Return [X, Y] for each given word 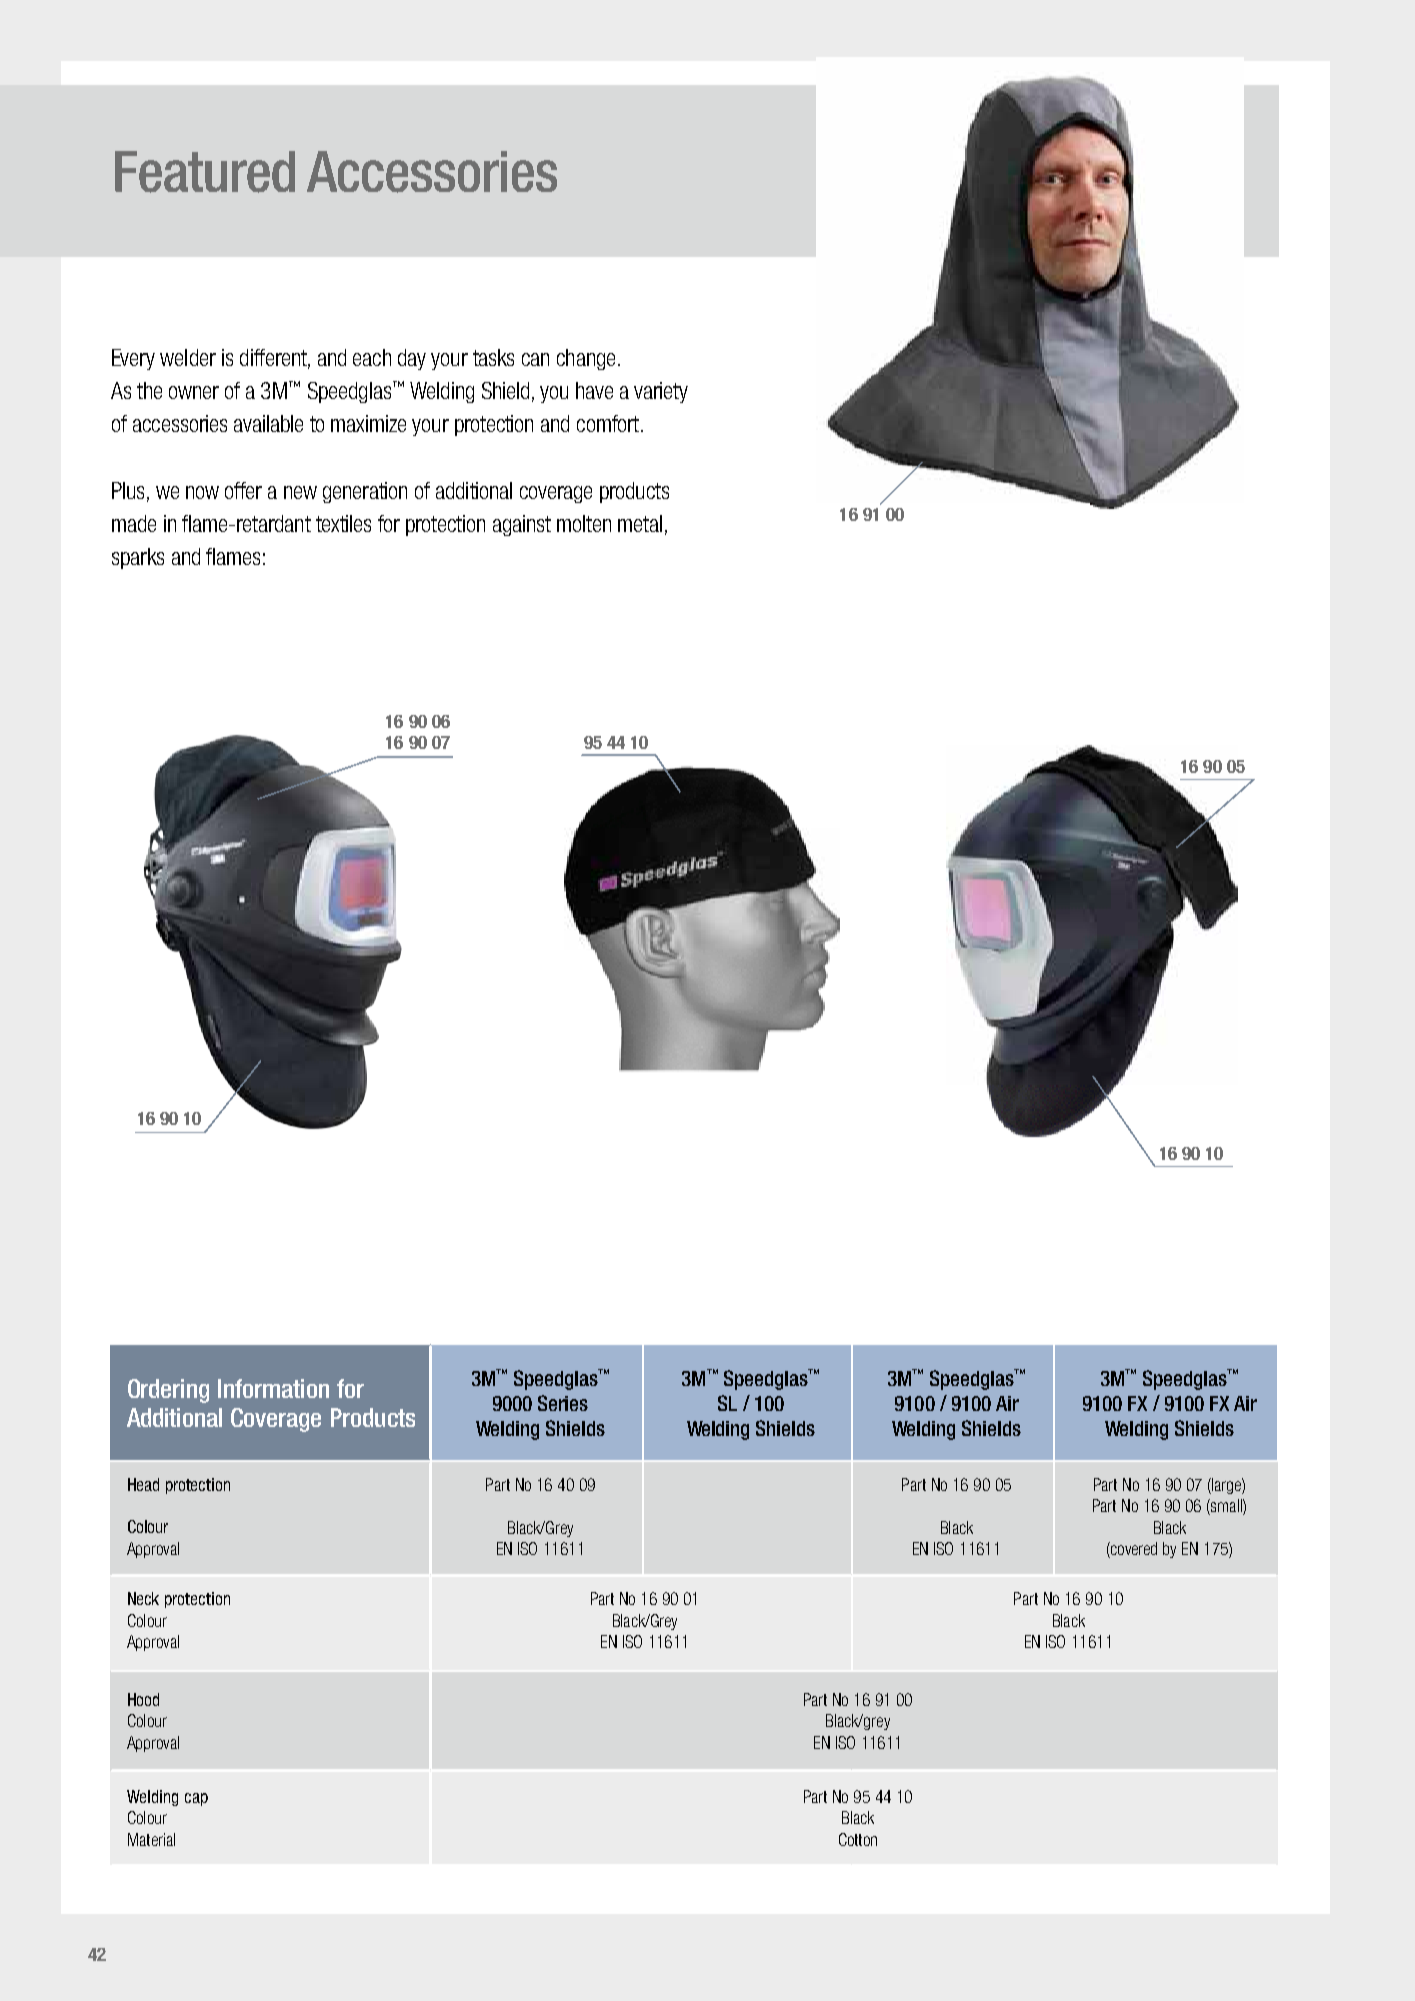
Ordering [168, 1391]
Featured [205, 172]
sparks [138, 558]
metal [640, 523]
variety [661, 392]
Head [143, 1484]
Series [563, 1403]
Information [273, 1388]
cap [196, 1799]
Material [151, 1839]
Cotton [858, 1839]
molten [584, 523]
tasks [493, 357]
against [522, 525]
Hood [143, 1699]
